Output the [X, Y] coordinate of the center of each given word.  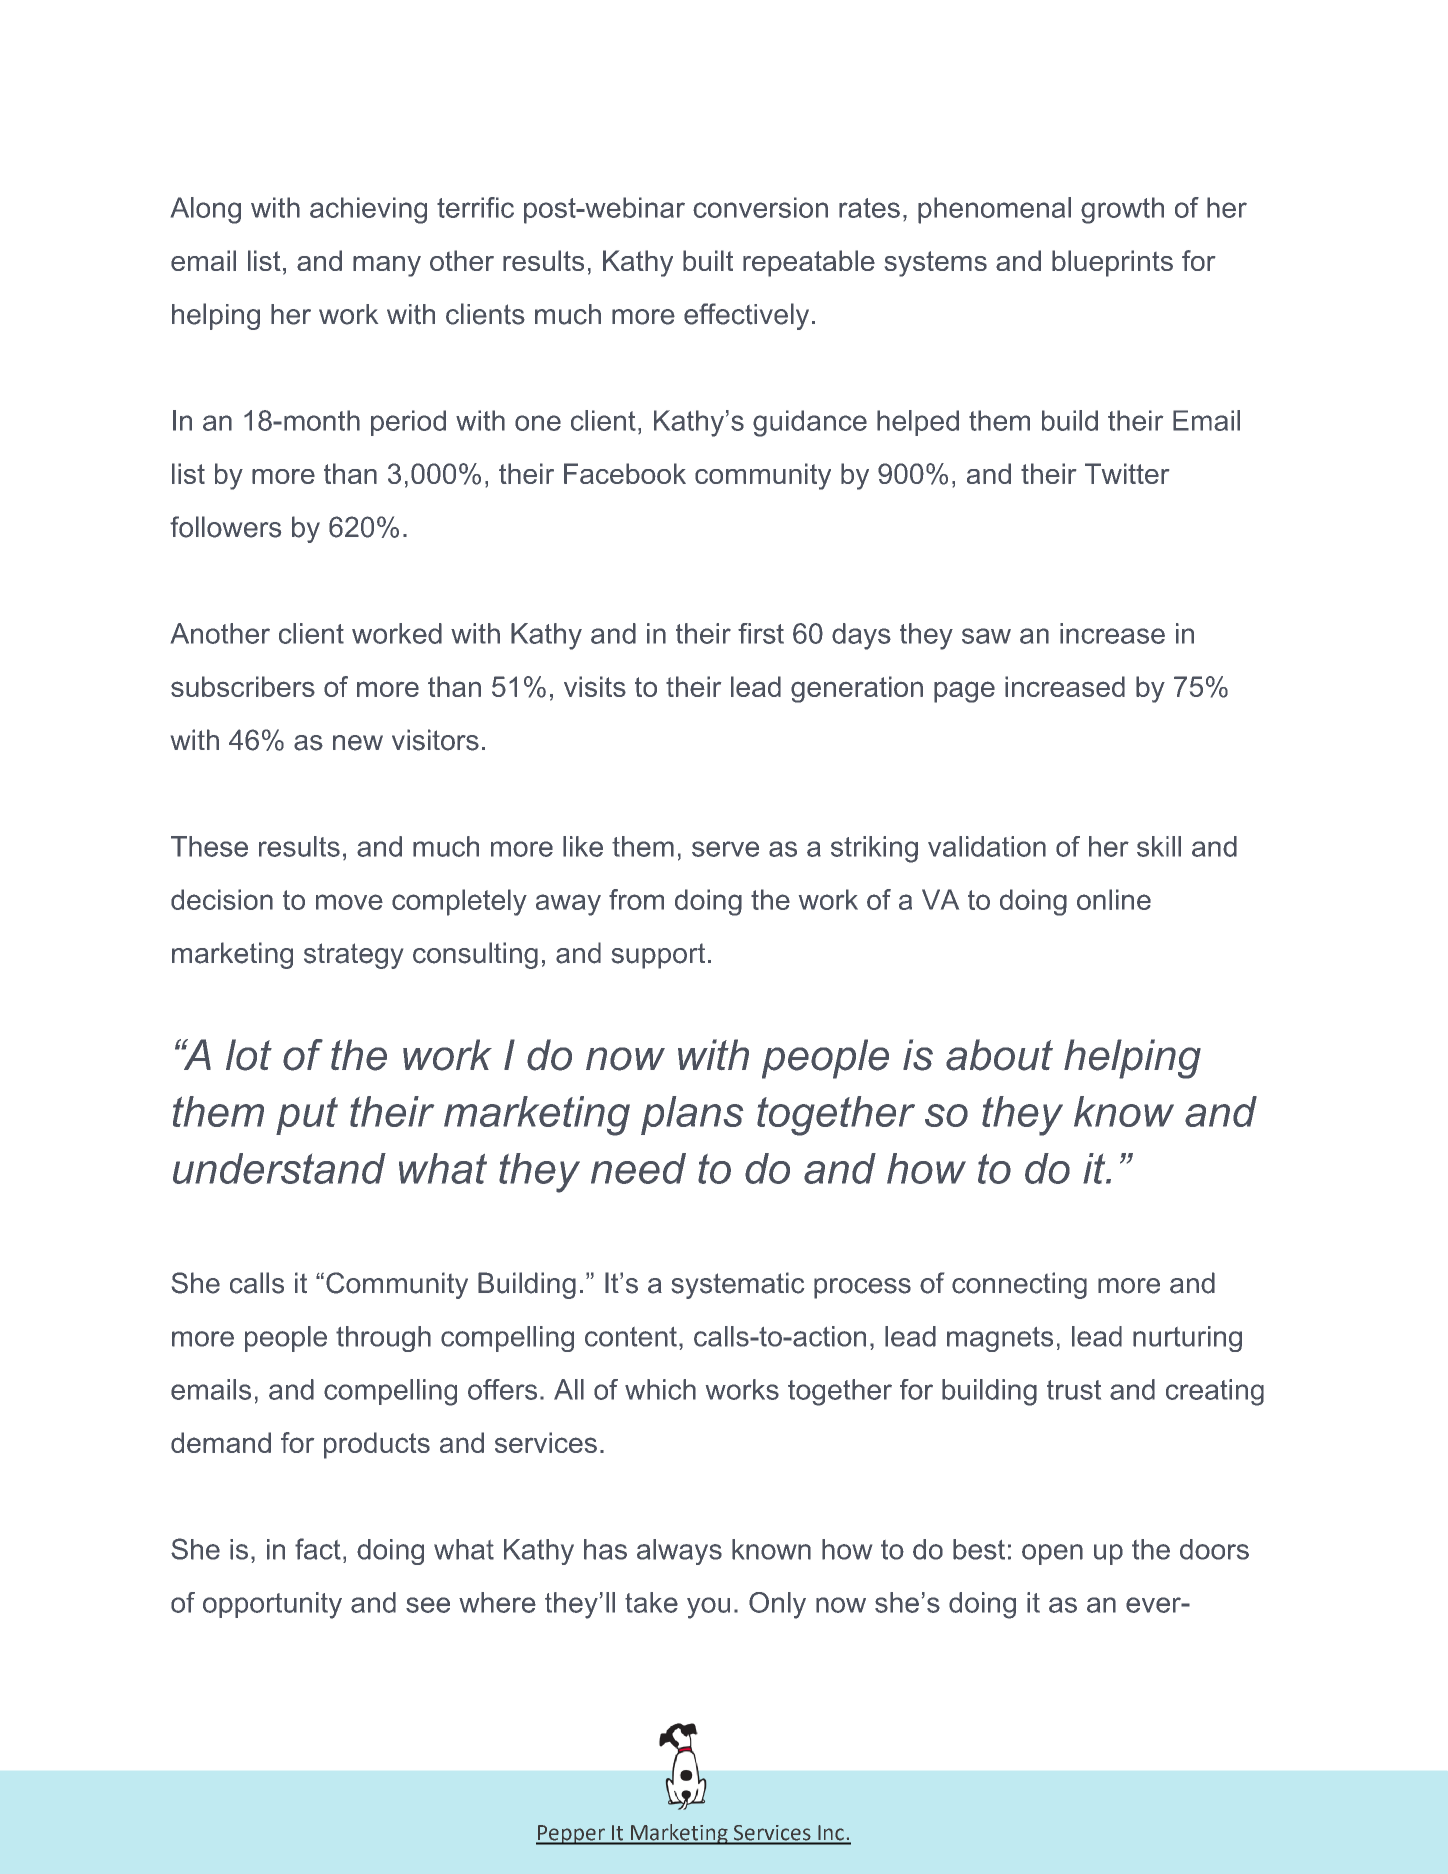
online [1114, 899]
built [708, 260]
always [679, 1552]
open [1052, 1554]
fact [318, 1549]
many [387, 266]
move [349, 902]
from [636, 899]
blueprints [1112, 263]
